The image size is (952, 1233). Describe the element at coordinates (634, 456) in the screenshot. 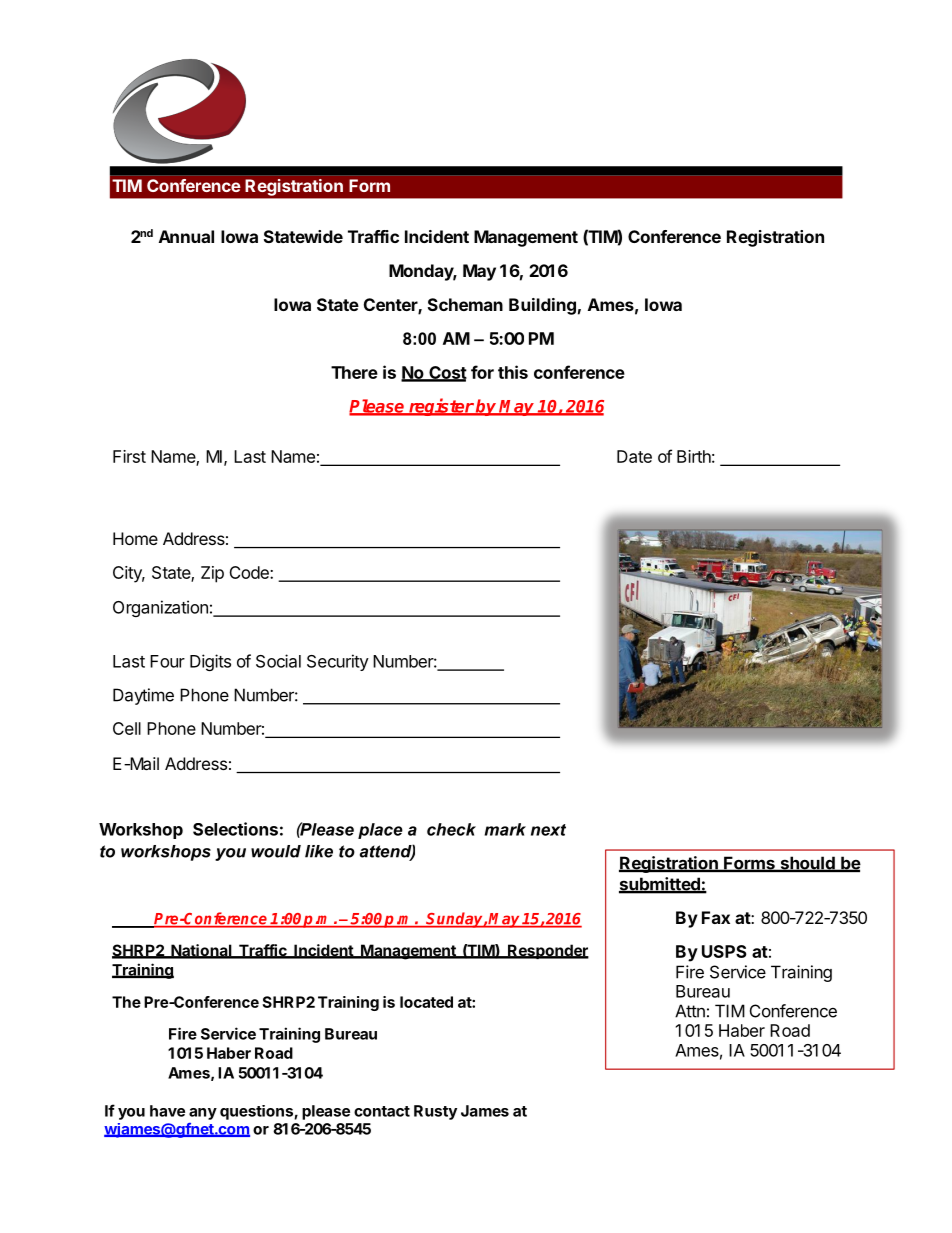

I see `Date` at that location.
